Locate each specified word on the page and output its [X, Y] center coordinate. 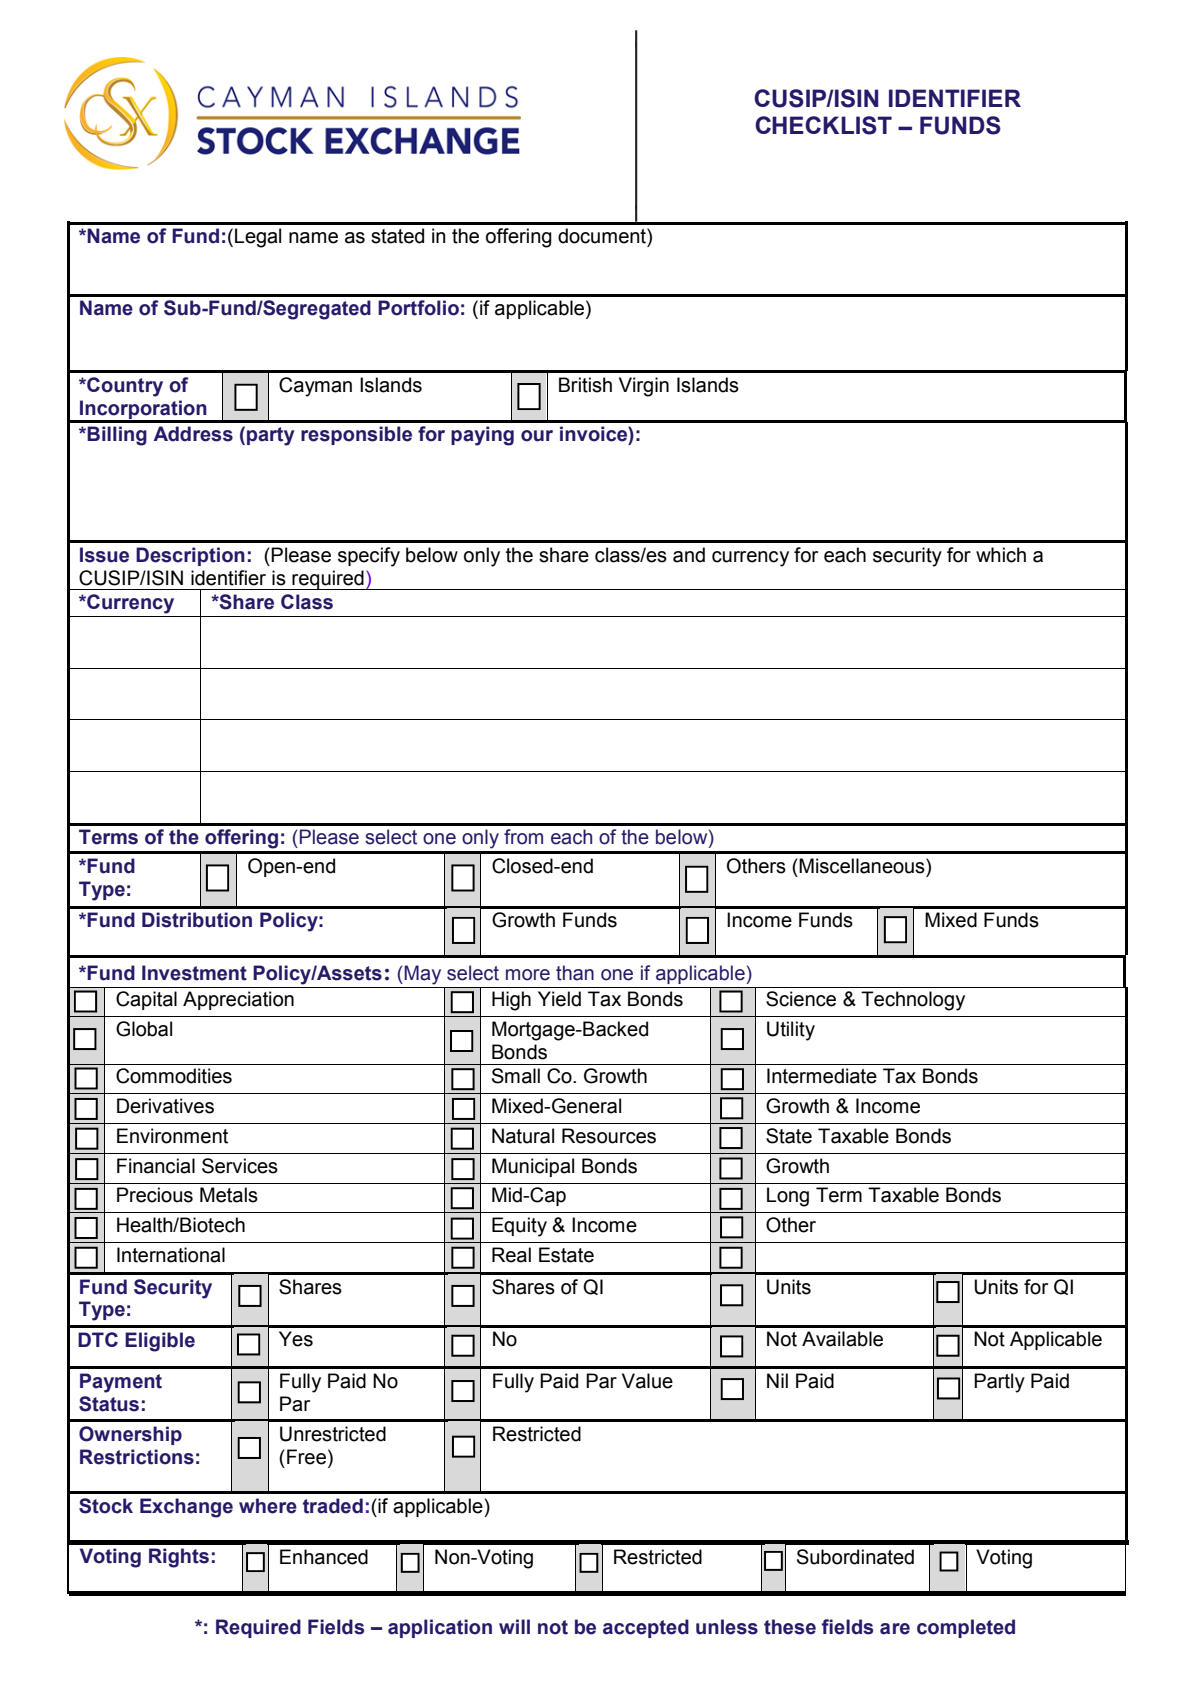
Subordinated [855, 1557]
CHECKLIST [823, 125]
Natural [523, 1136]
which [1001, 555]
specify [369, 557]
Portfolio [418, 308]
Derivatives [165, 1106]
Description [190, 556]
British [585, 385]
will [514, 1626]
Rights [179, 1558]
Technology [913, 1001]
